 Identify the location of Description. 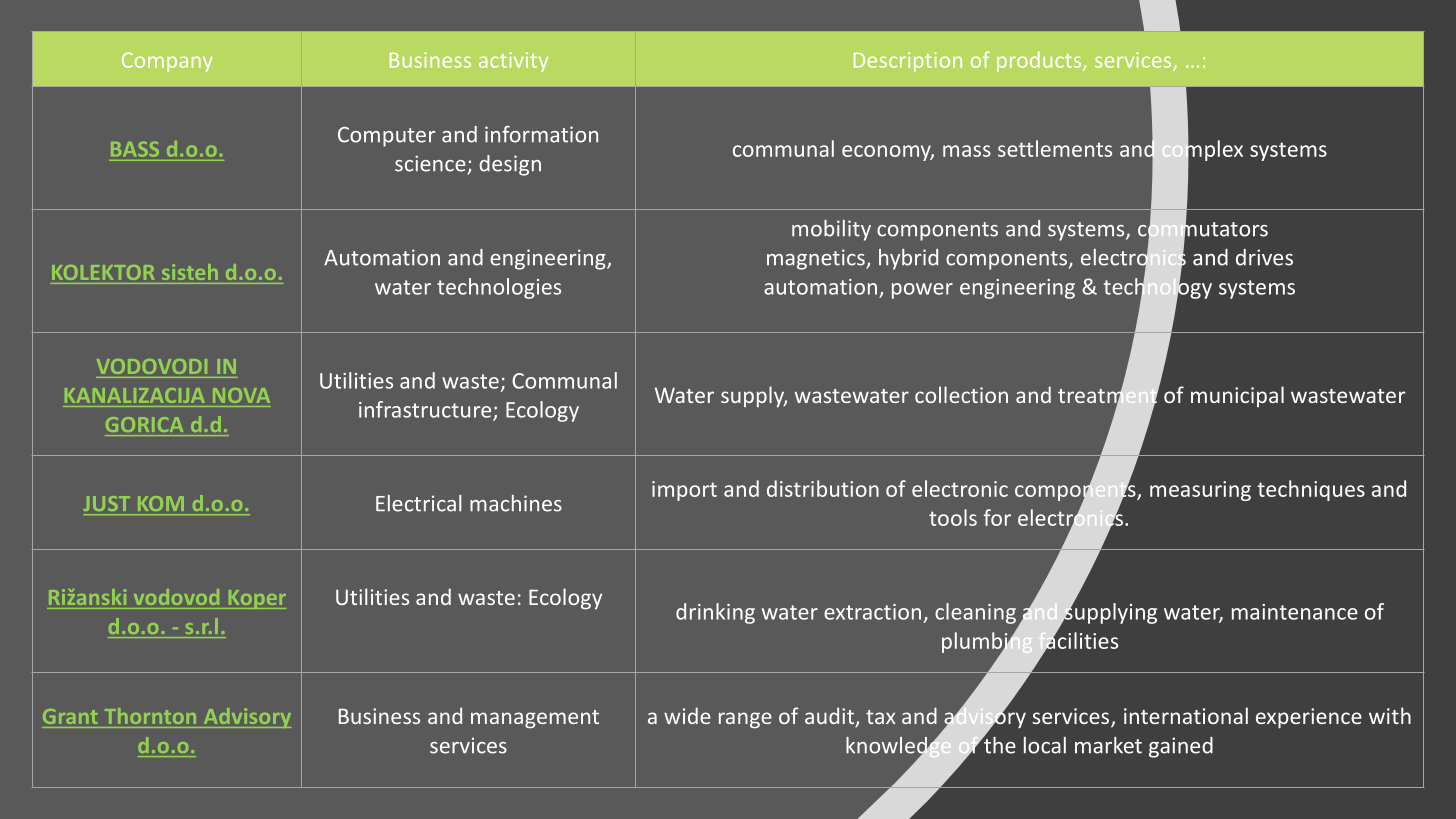
(908, 62).
